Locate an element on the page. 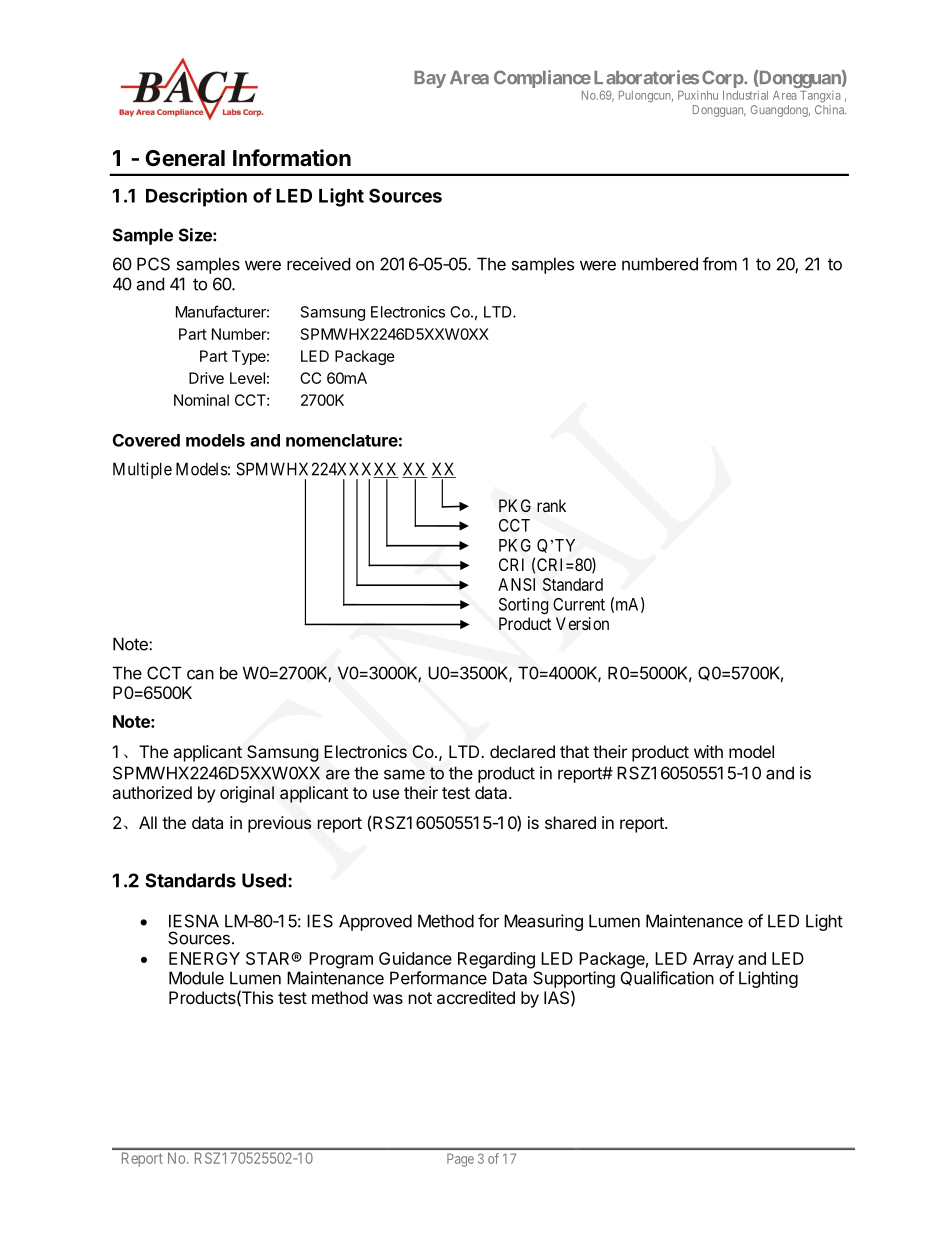  Page is located at coordinates (460, 1160).
